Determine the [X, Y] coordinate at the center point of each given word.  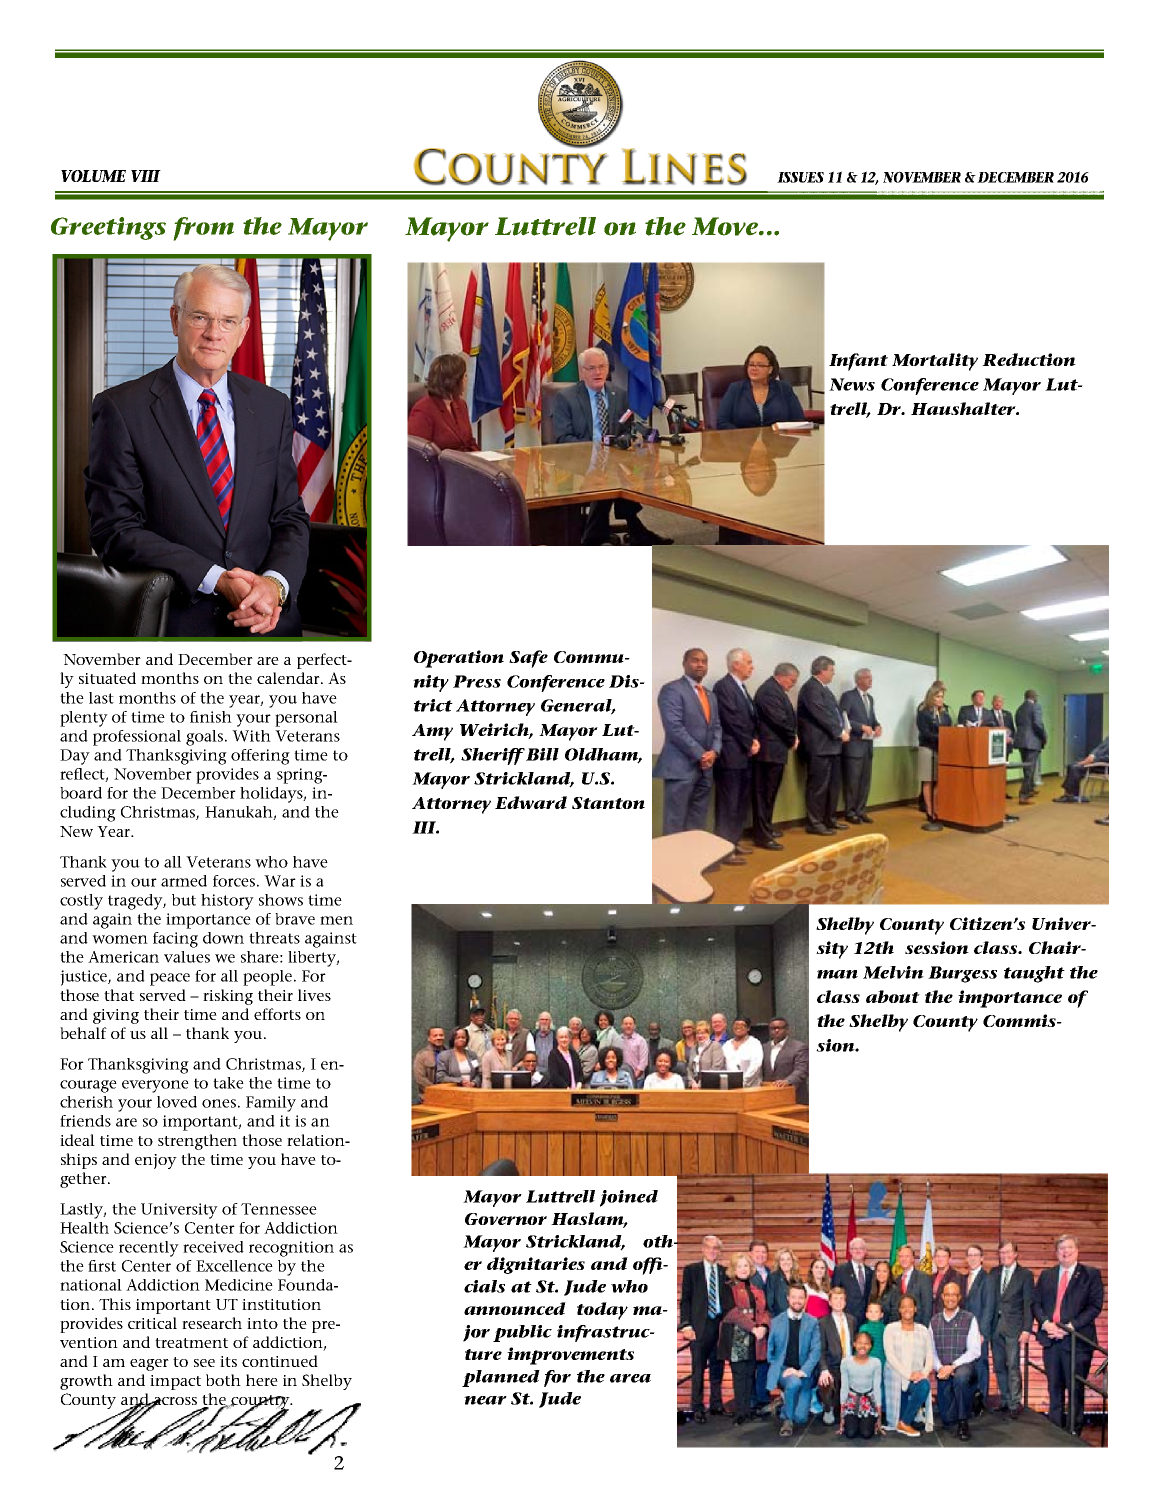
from [203, 229]
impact [175, 1382]
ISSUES [800, 177]
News [852, 384]
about [893, 996]
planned [501, 1378]
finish [211, 717]
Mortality [935, 362]
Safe [528, 659]
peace [170, 979]
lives [314, 995]
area [630, 1378]
